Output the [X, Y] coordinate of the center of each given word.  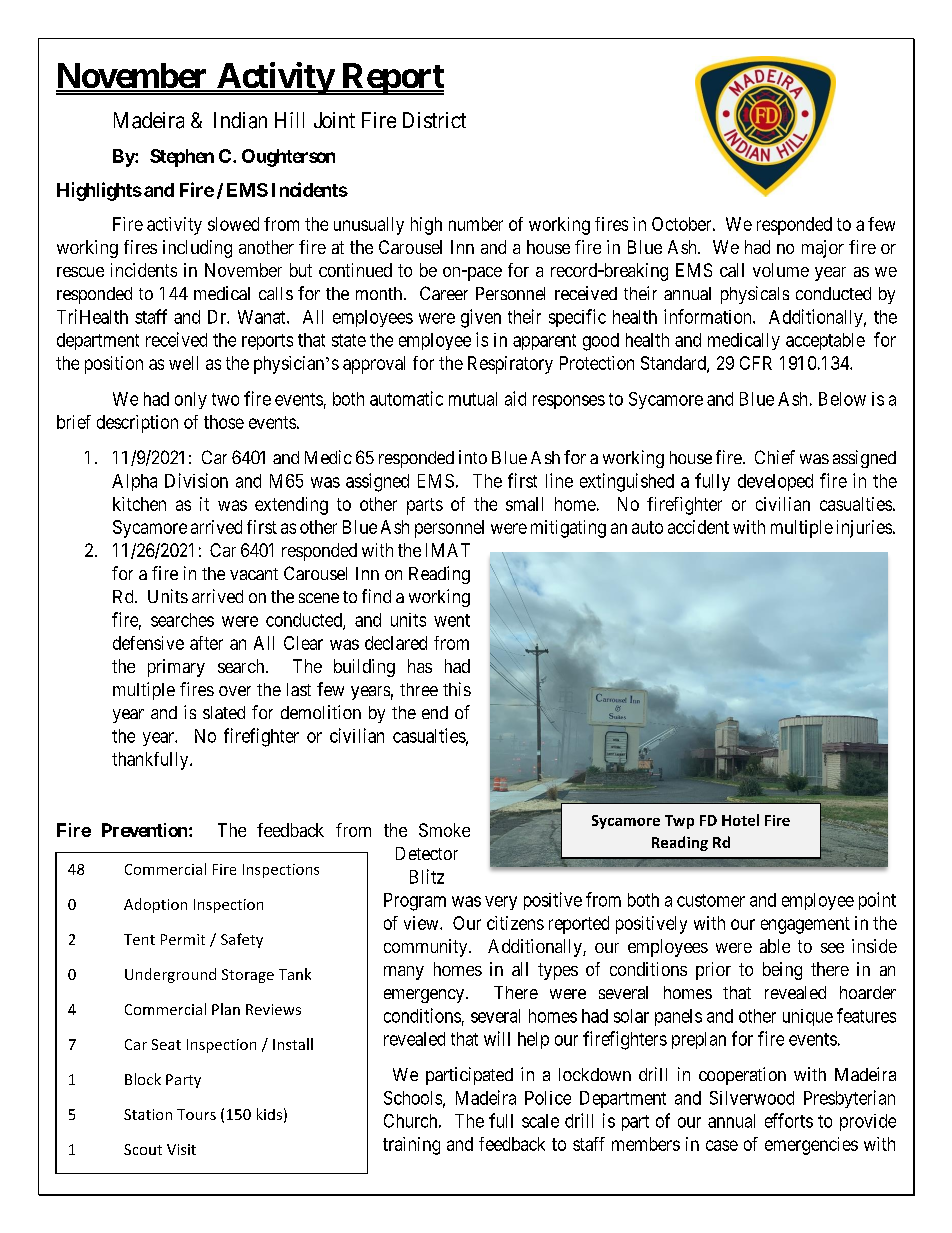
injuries [864, 529]
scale [540, 1121]
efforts [789, 1120]
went [452, 620]
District [434, 120]
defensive [148, 643]
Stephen [182, 158]
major [823, 249]
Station [148, 1114]
